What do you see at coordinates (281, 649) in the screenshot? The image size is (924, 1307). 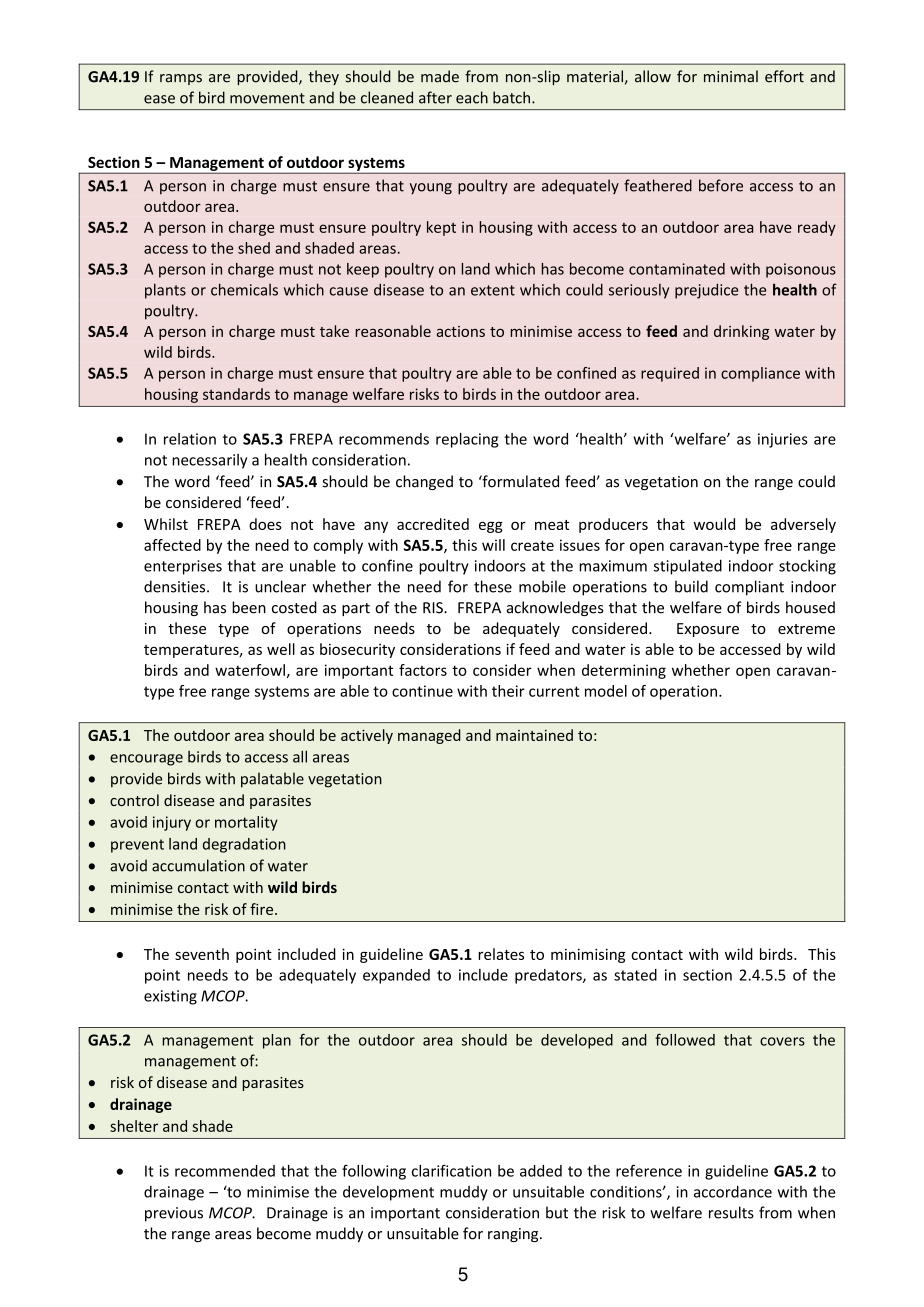 I see `well` at bounding box center [281, 649].
